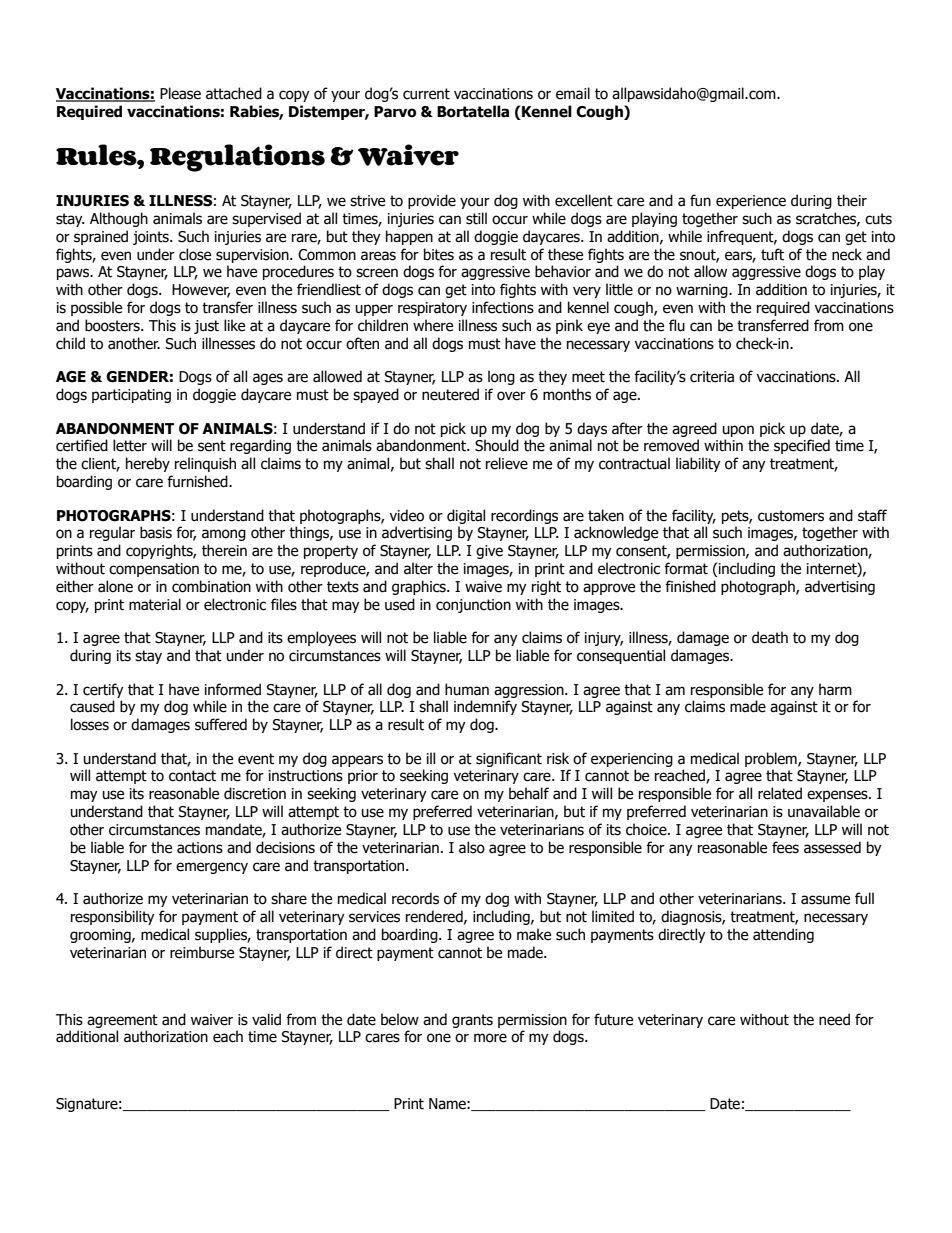 The height and width of the page is (1233, 952). Describe the element at coordinates (770, 637) in the page. I see `death` at that location.
